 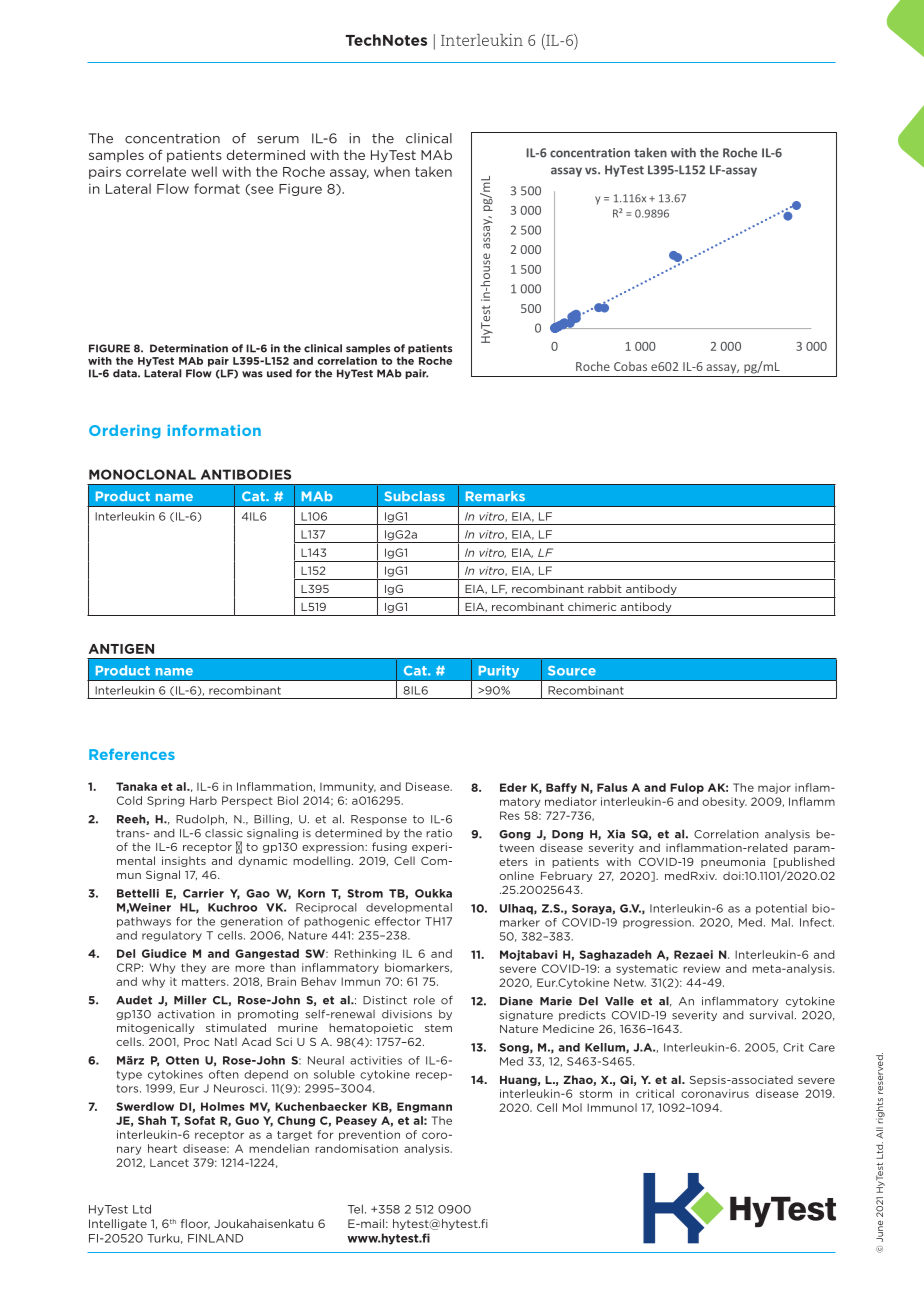 I want to click on when, so click(x=392, y=171).
